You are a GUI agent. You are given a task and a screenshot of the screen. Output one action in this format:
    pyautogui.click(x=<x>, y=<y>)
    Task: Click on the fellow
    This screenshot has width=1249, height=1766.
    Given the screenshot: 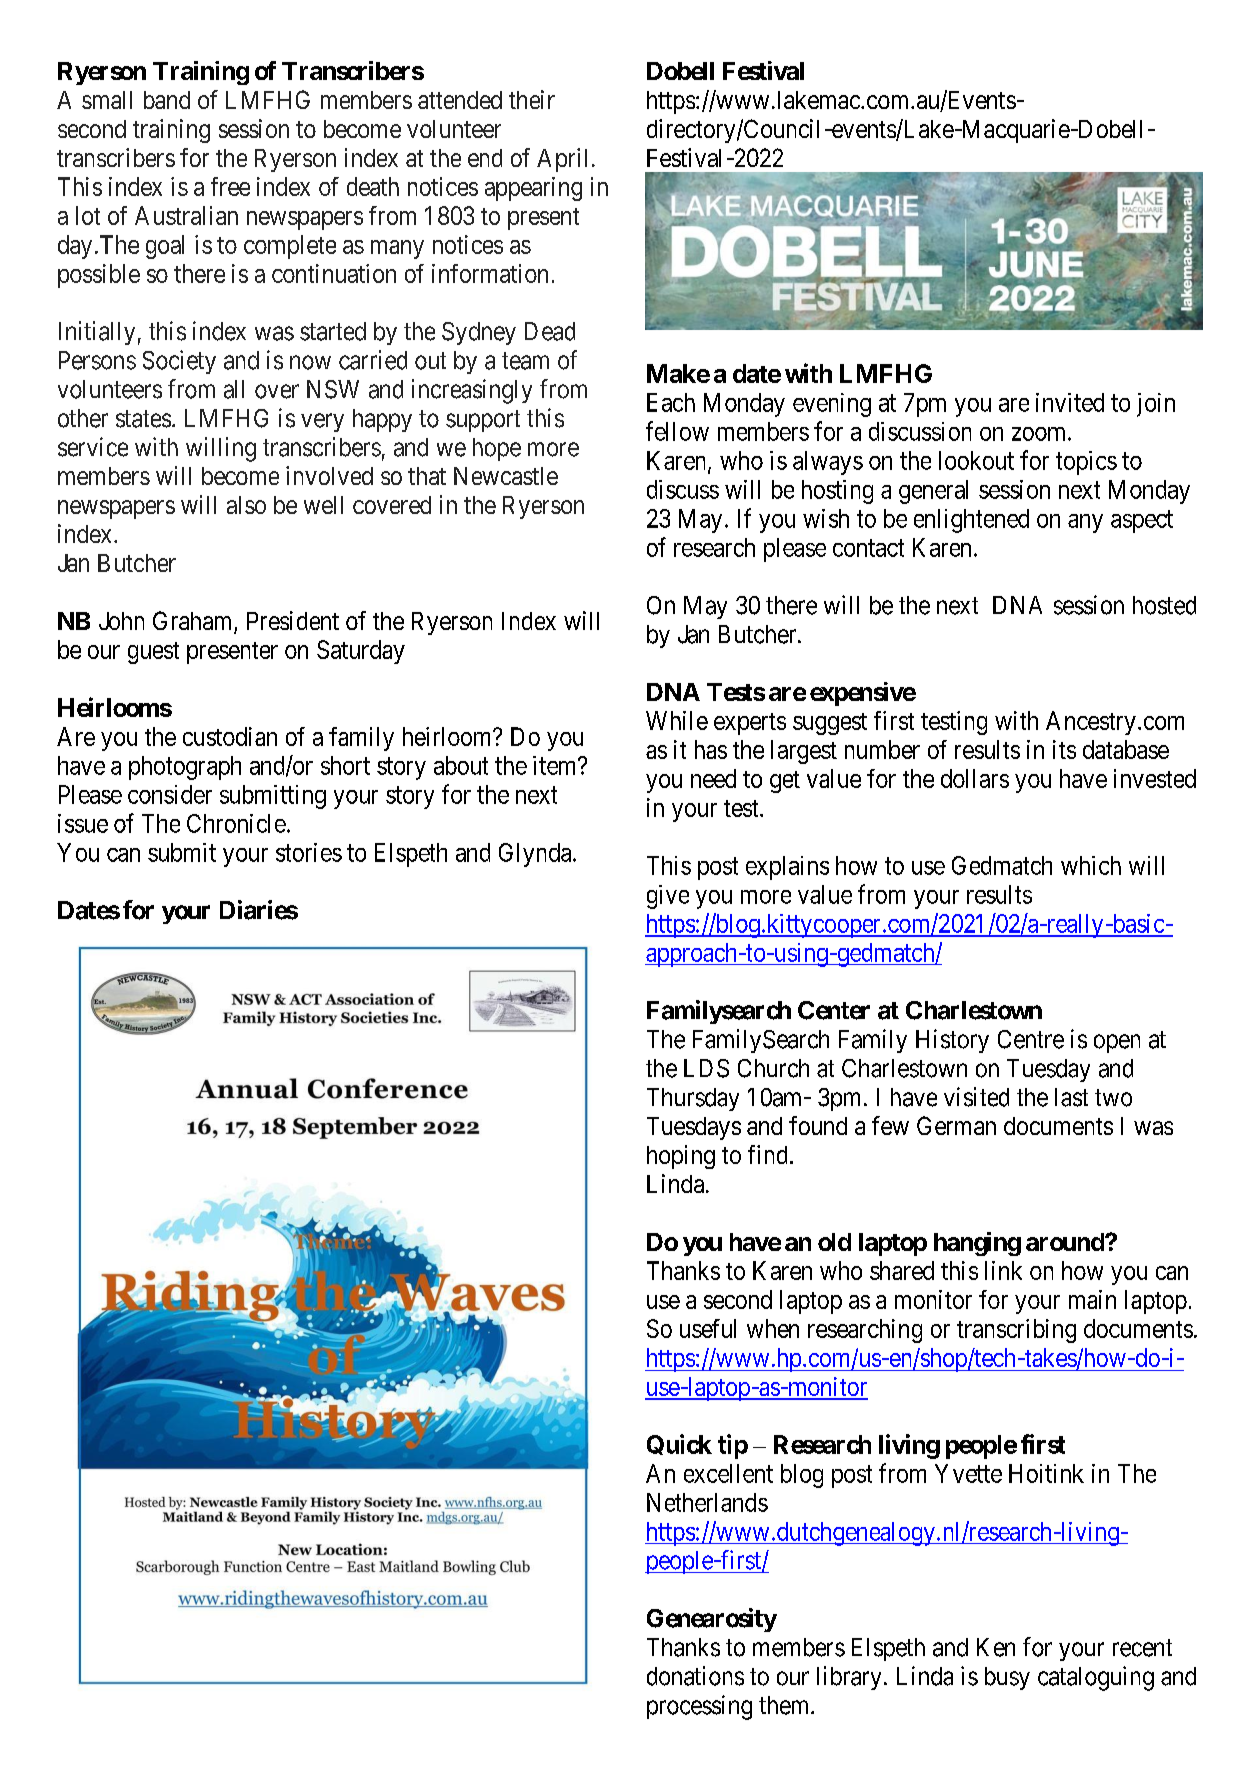 What is the action you would take?
    pyautogui.click(x=677, y=431)
